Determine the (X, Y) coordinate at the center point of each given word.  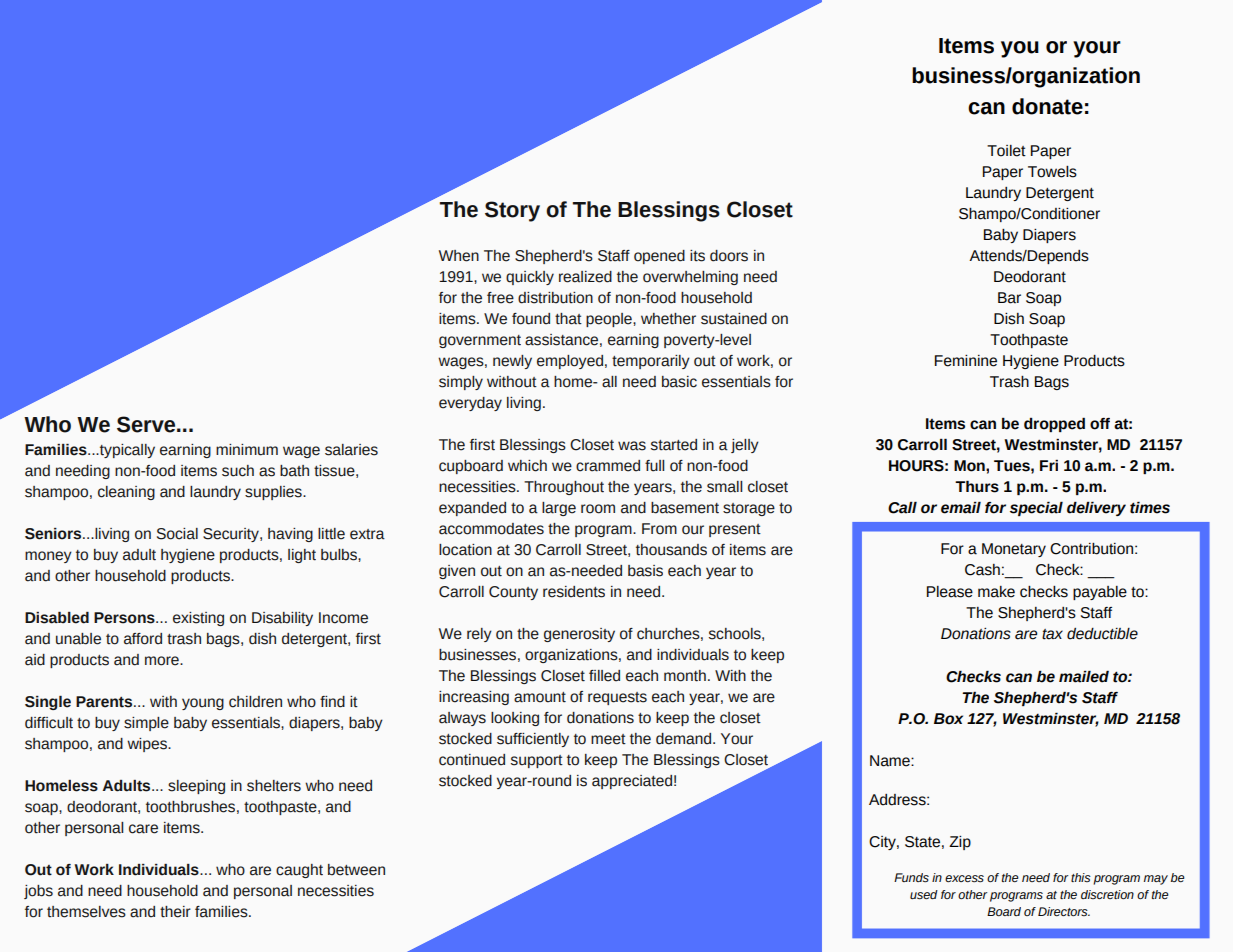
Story (512, 211)
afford (143, 639)
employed (570, 362)
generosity (579, 635)
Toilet (1006, 151)
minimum (247, 450)
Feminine (966, 361)
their (175, 912)
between (356, 870)
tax (1052, 634)
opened (659, 257)
